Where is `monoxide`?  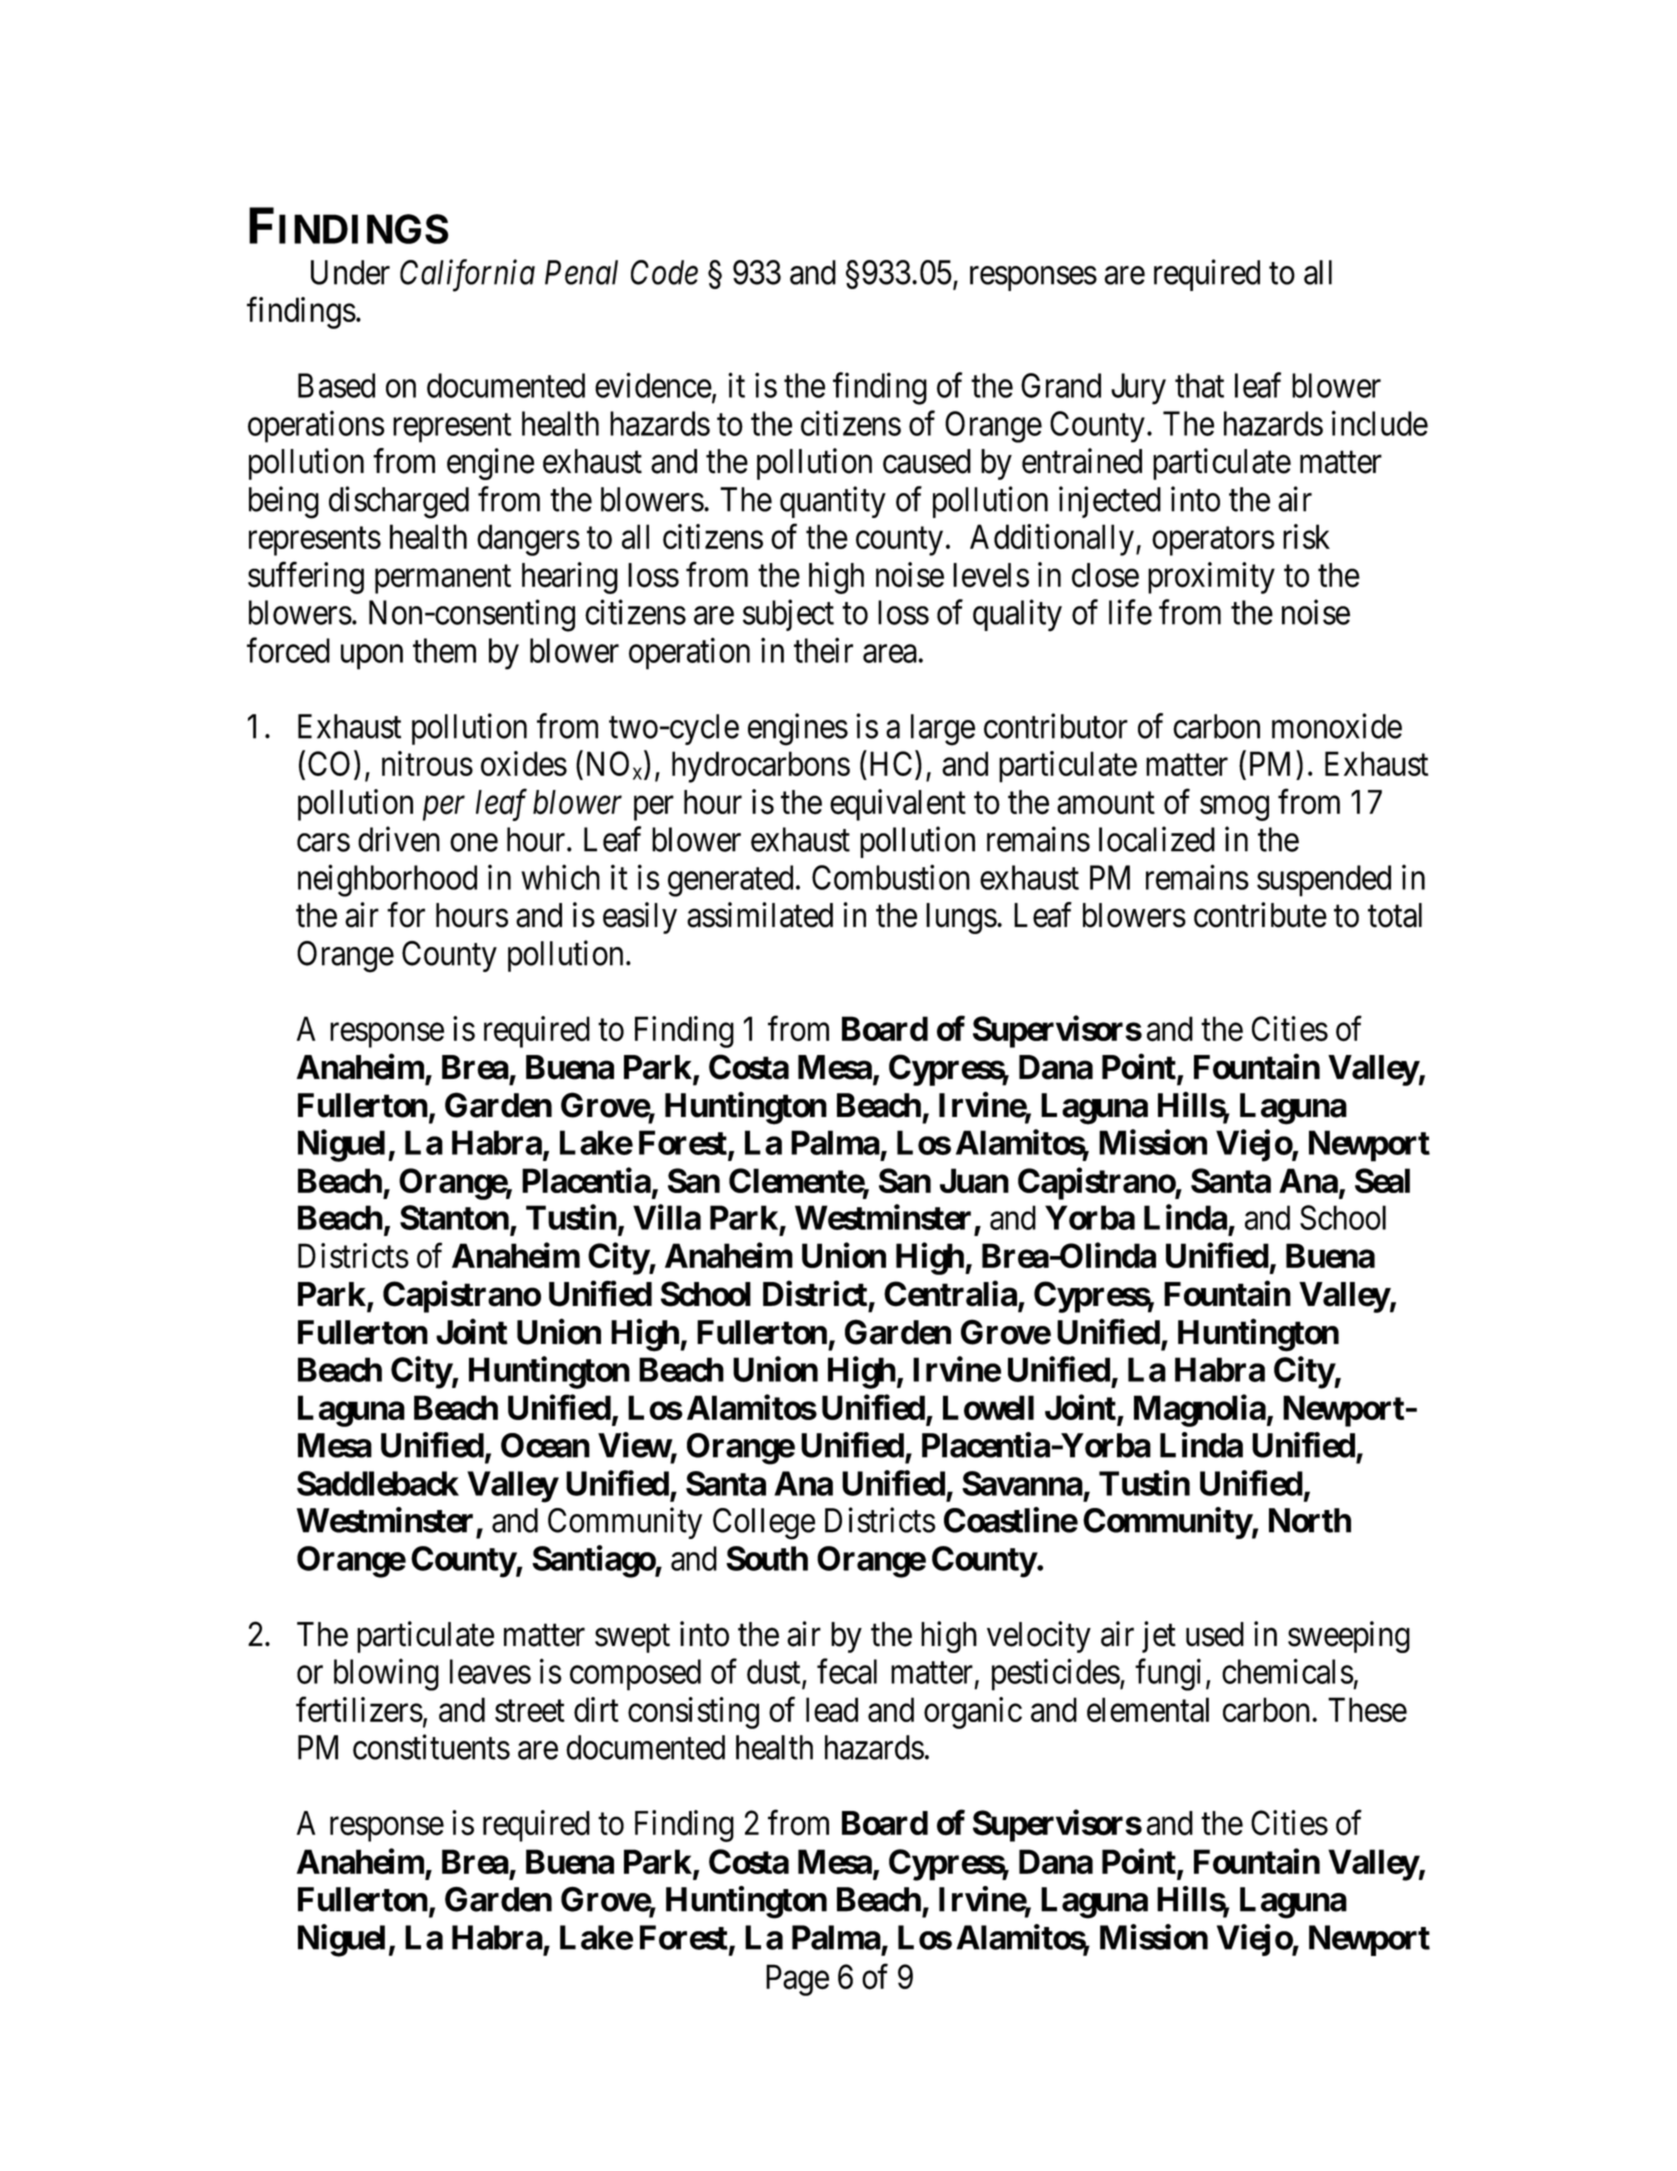
monoxide is located at coordinates (1337, 726).
